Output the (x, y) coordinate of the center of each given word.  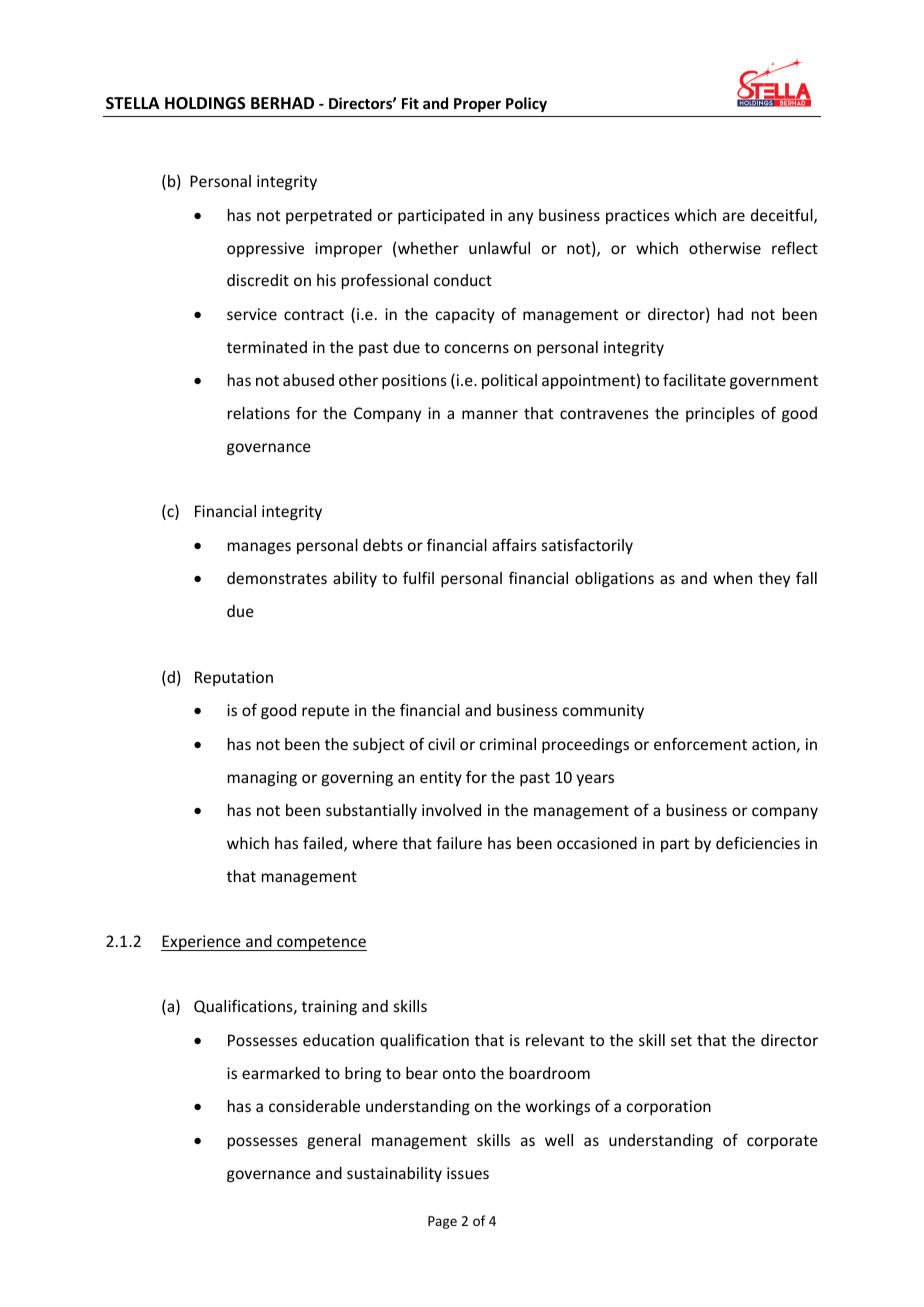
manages (259, 548)
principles (720, 414)
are (734, 216)
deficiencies (758, 843)
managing (262, 778)
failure (459, 842)
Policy (526, 104)
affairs (514, 544)
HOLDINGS (205, 103)
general (334, 1141)
